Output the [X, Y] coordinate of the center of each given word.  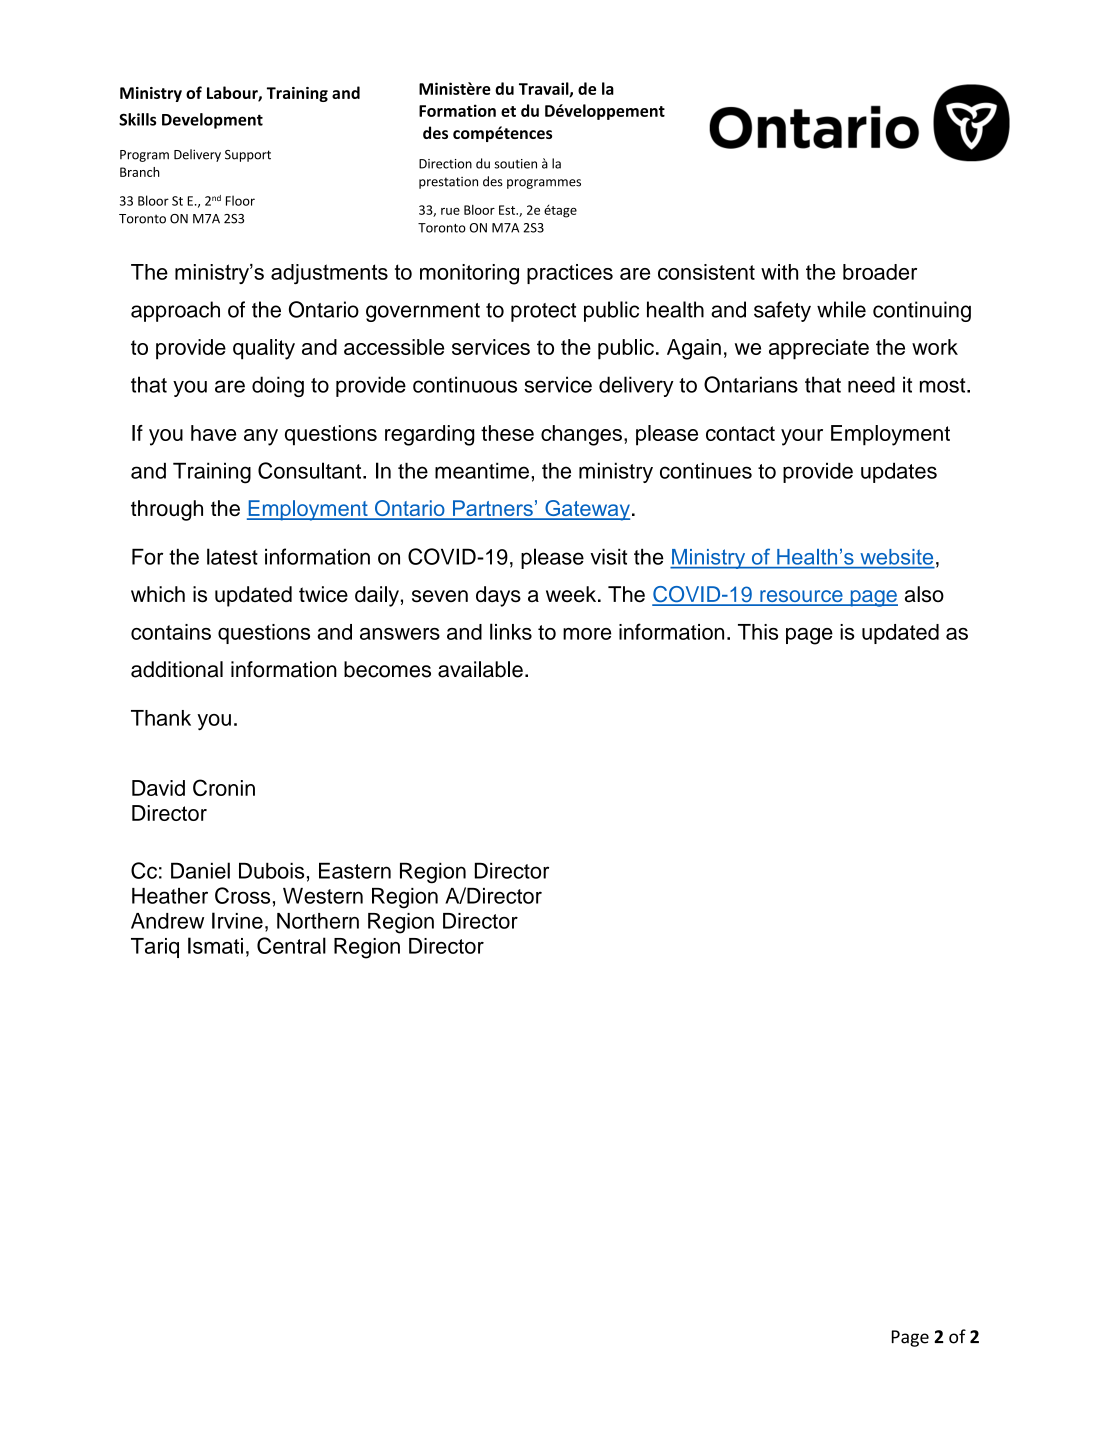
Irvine [237, 920]
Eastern [355, 870]
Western [323, 896]
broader [880, 272]
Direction [445, 164]
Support [248, 156]
